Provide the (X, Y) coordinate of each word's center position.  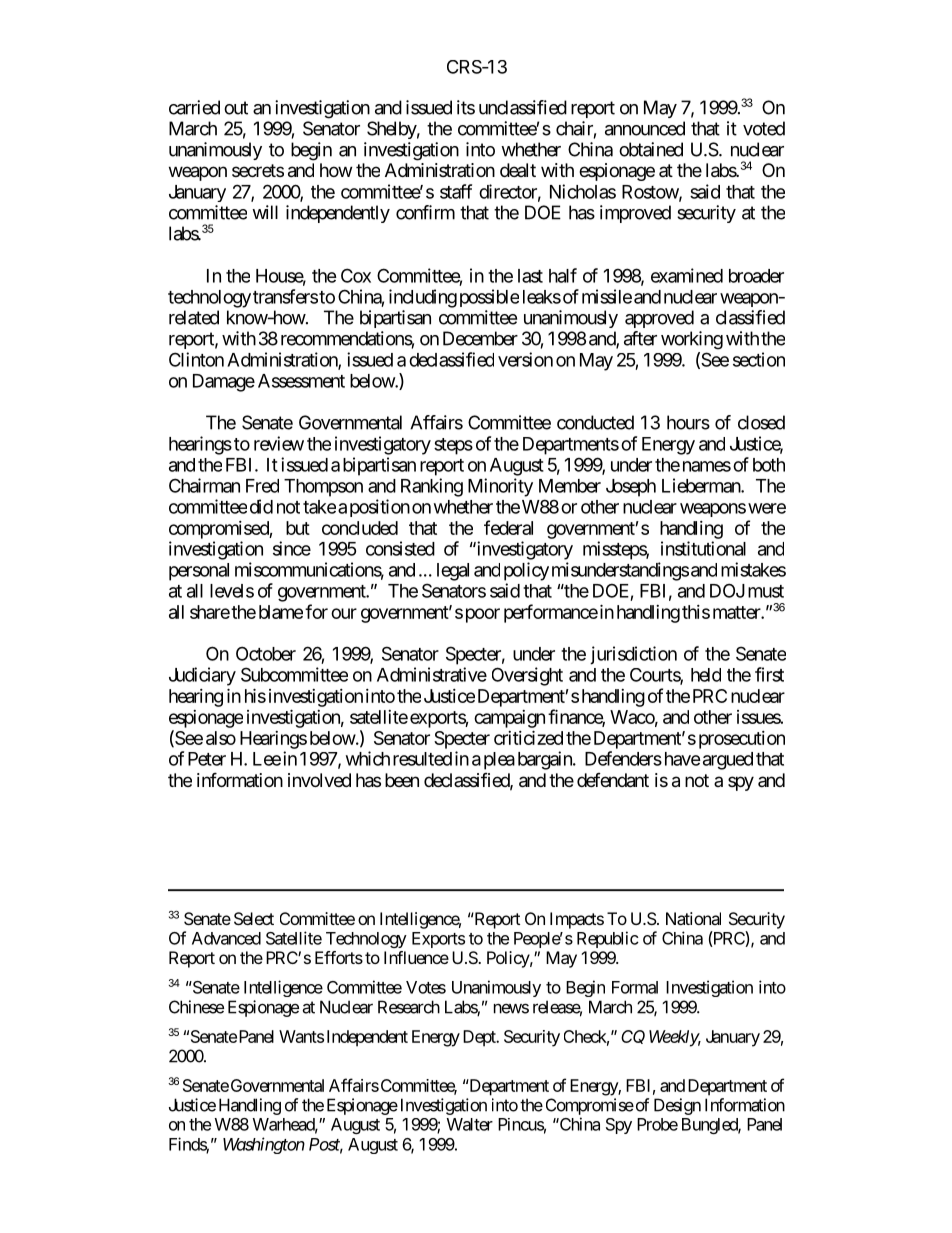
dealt (518, 170)
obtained (651, 149)
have (681, 759)
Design (677, 1106)
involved (319, 780)
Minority (500, 487)
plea (499, 761)
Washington (264, 1145)
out (236, 108)
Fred (262, 486)
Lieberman (702, 485)
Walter (470, 1124)
